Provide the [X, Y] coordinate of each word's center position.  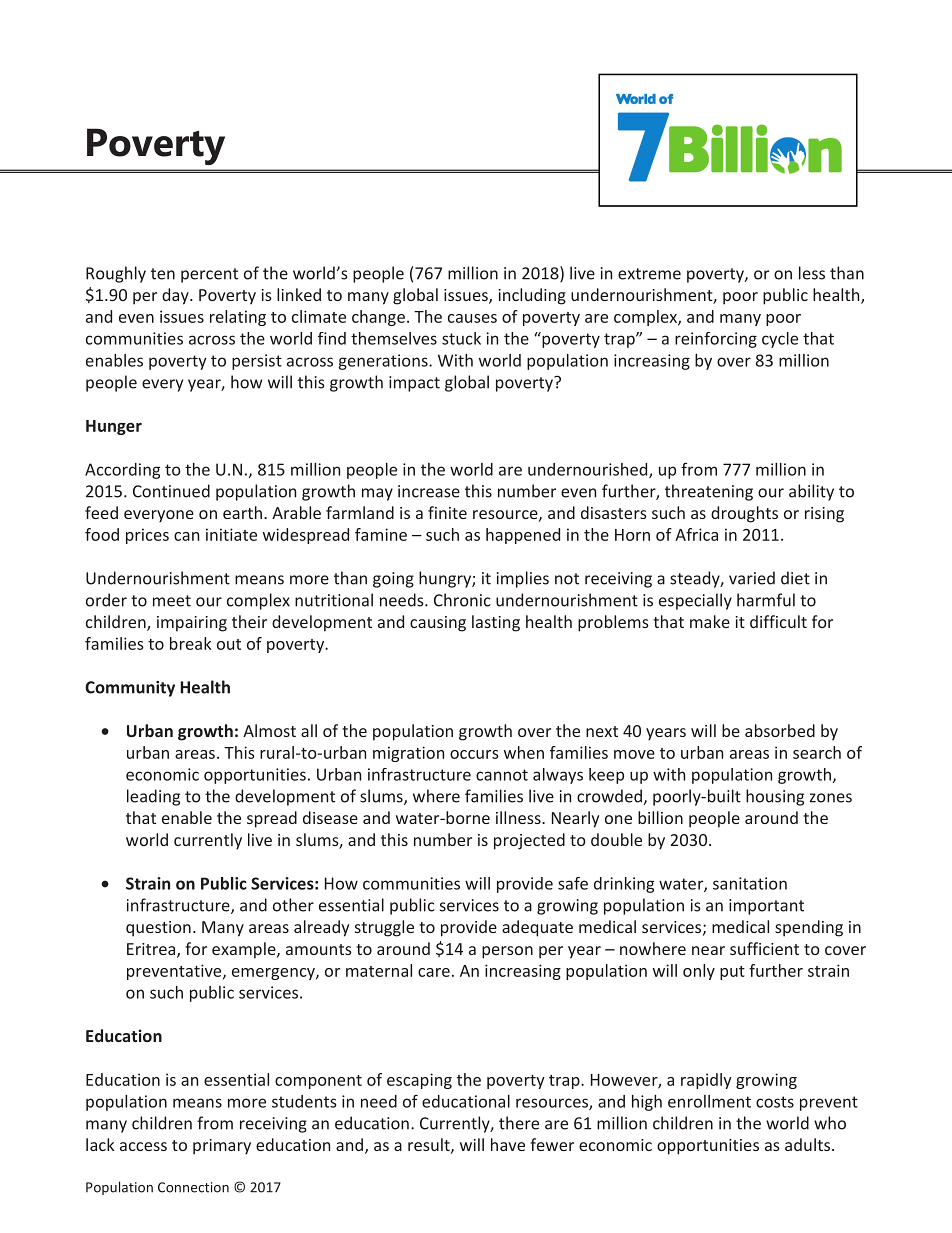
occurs [474, 754]
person [507, 952]
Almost [269, 730]
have [508, 1144]
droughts [744, 514]
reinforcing [716, 340]
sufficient [764, 948]
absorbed [780, 730]
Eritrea [152, 950]
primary [222, 1147]
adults [807, 1144]
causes [472, 318]
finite [447, 512]
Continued [171, 491]
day [176, 296]
